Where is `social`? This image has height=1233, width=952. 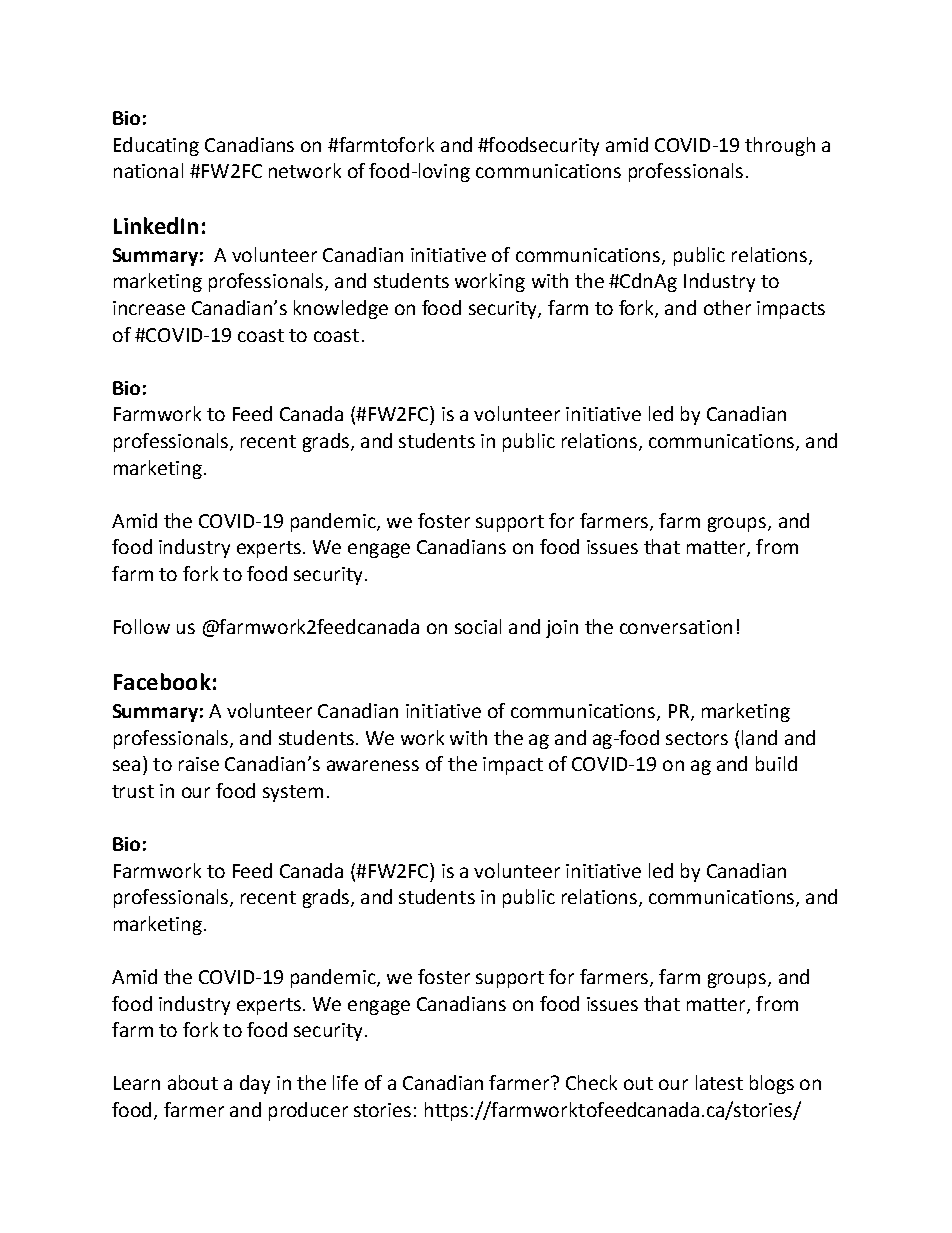
social is located at coordinates (478, 626).
